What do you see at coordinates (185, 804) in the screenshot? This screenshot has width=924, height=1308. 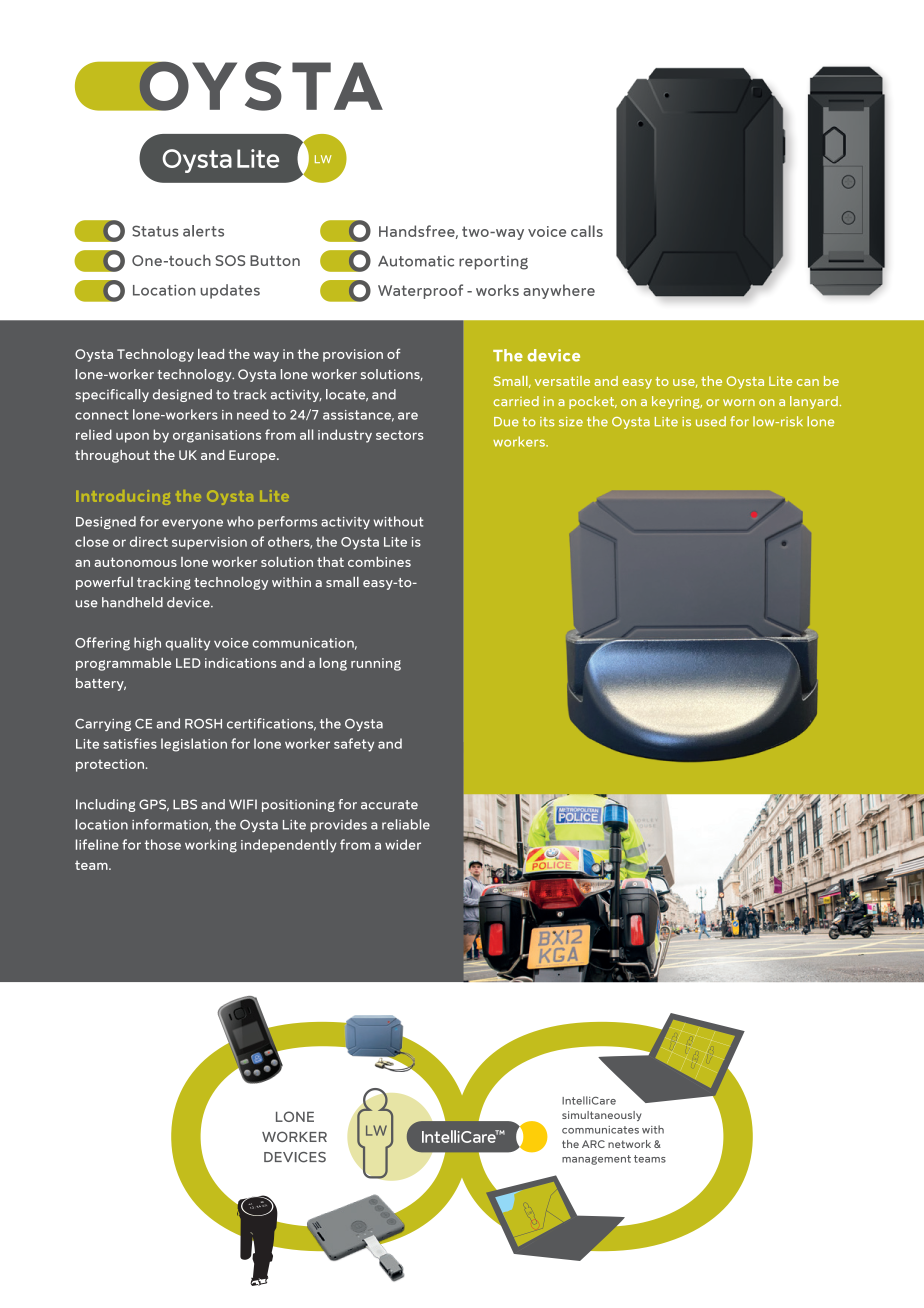 I see `LBS` at bounding box center [185, 804].
